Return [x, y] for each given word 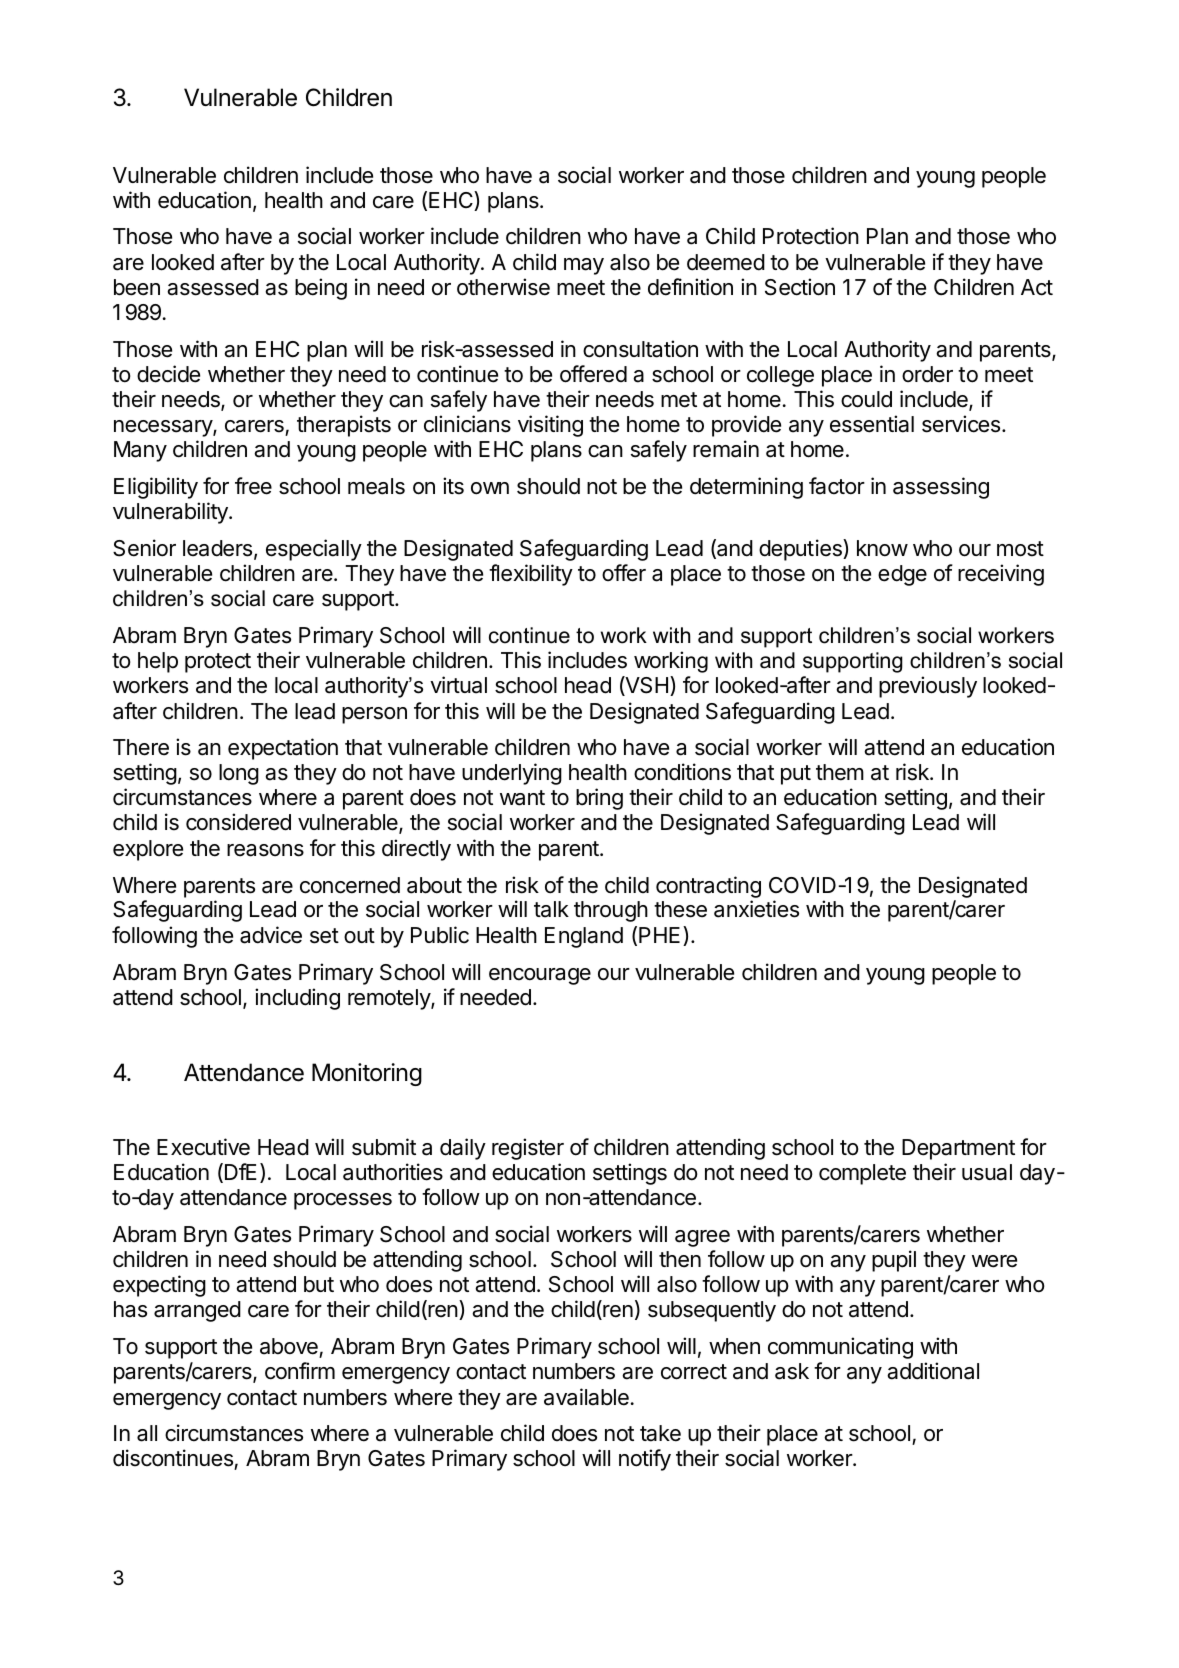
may [584, 266]
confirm [300, 1371]
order [927, 374]
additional [933, 1371]
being [321, 289]
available [586, 1397]
